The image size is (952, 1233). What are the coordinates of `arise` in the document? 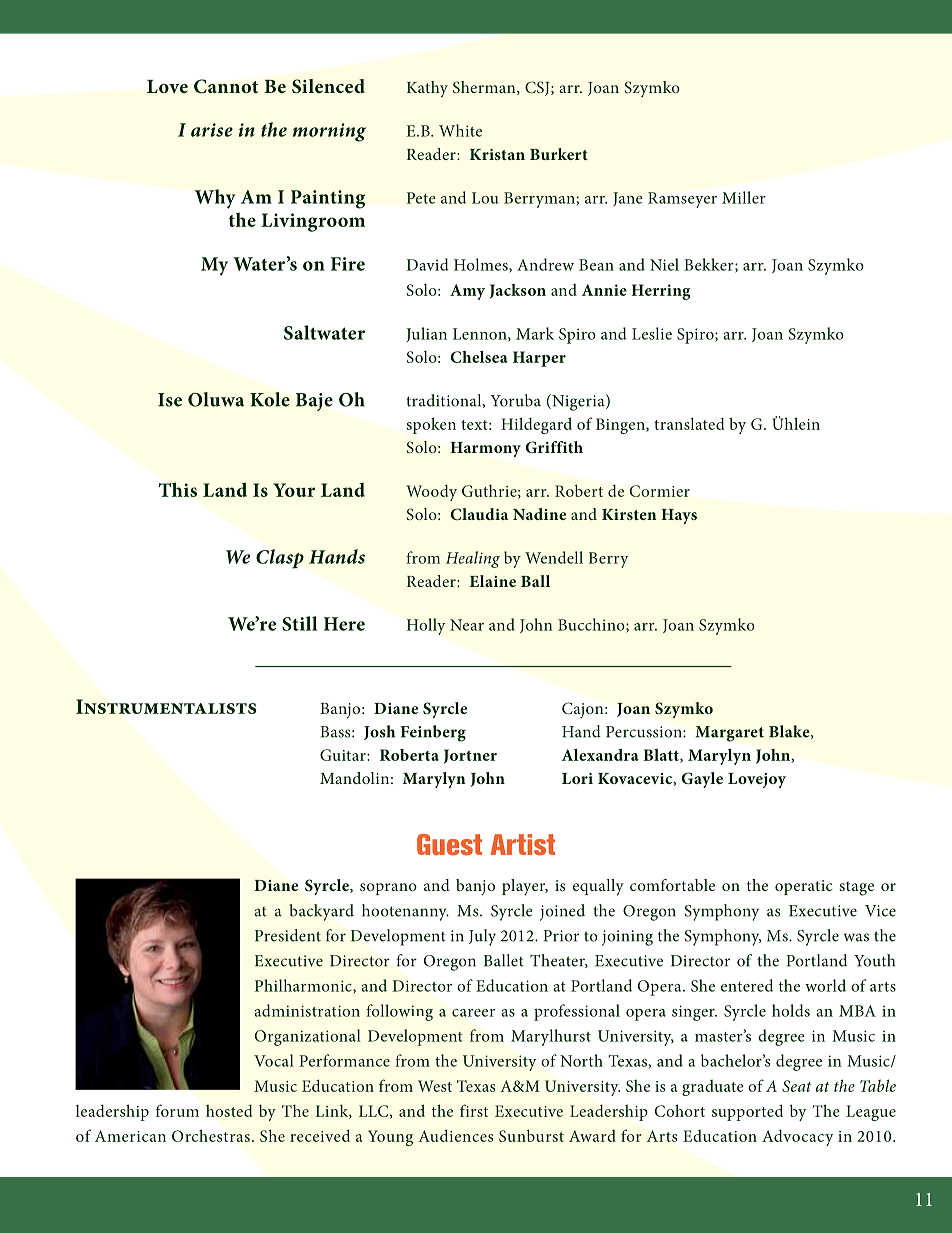 It's located at (212, 130).
